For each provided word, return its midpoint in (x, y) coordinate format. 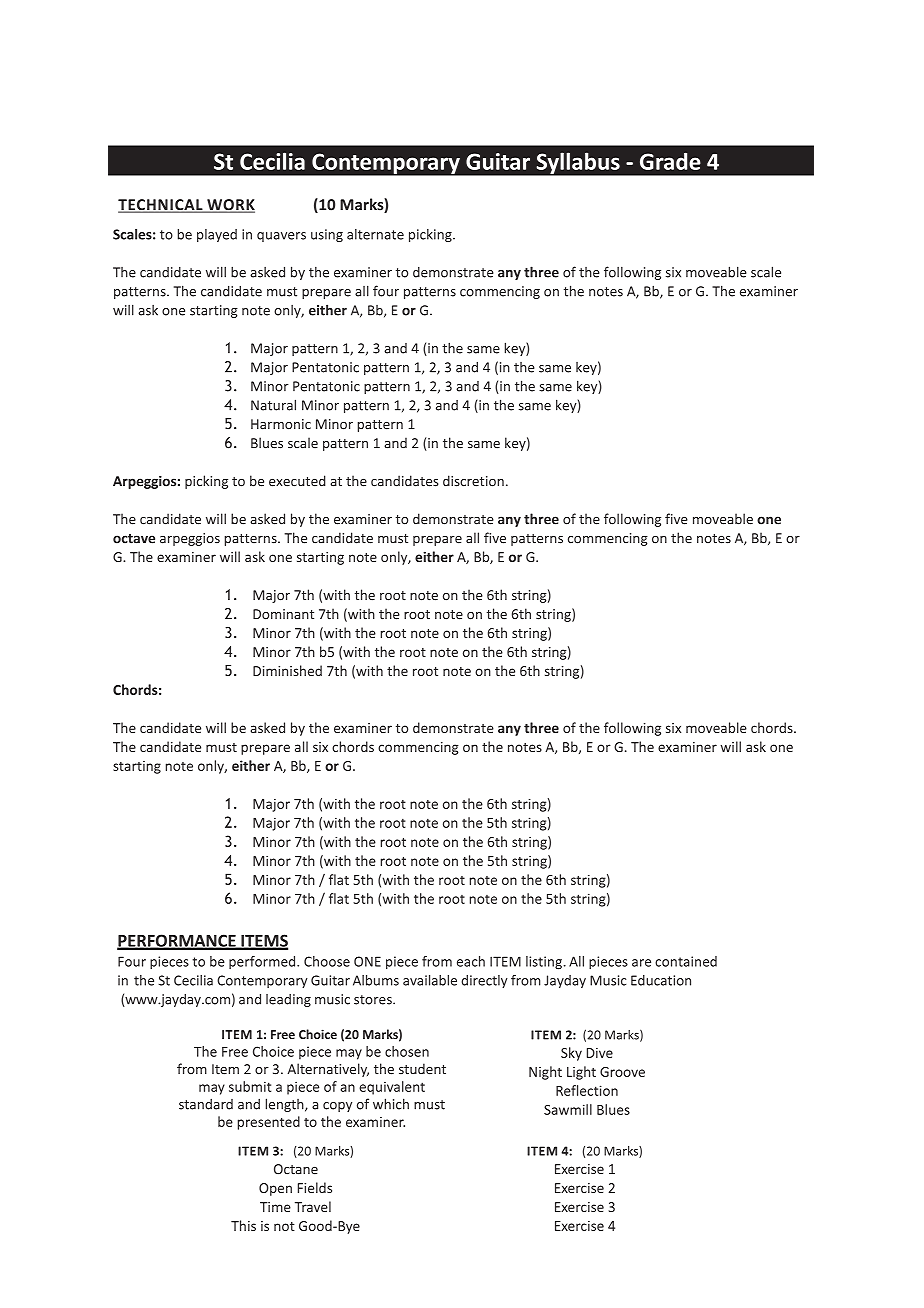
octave (134, 539)
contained (686, 961)
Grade (670, 161)
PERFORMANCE (177, 941)
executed (297, 481)
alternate (375, 234)
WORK (230, 206)
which (391, 1104)
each (471, 961)
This (243, 1225)
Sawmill (568, 1109)
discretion (473, 481)
